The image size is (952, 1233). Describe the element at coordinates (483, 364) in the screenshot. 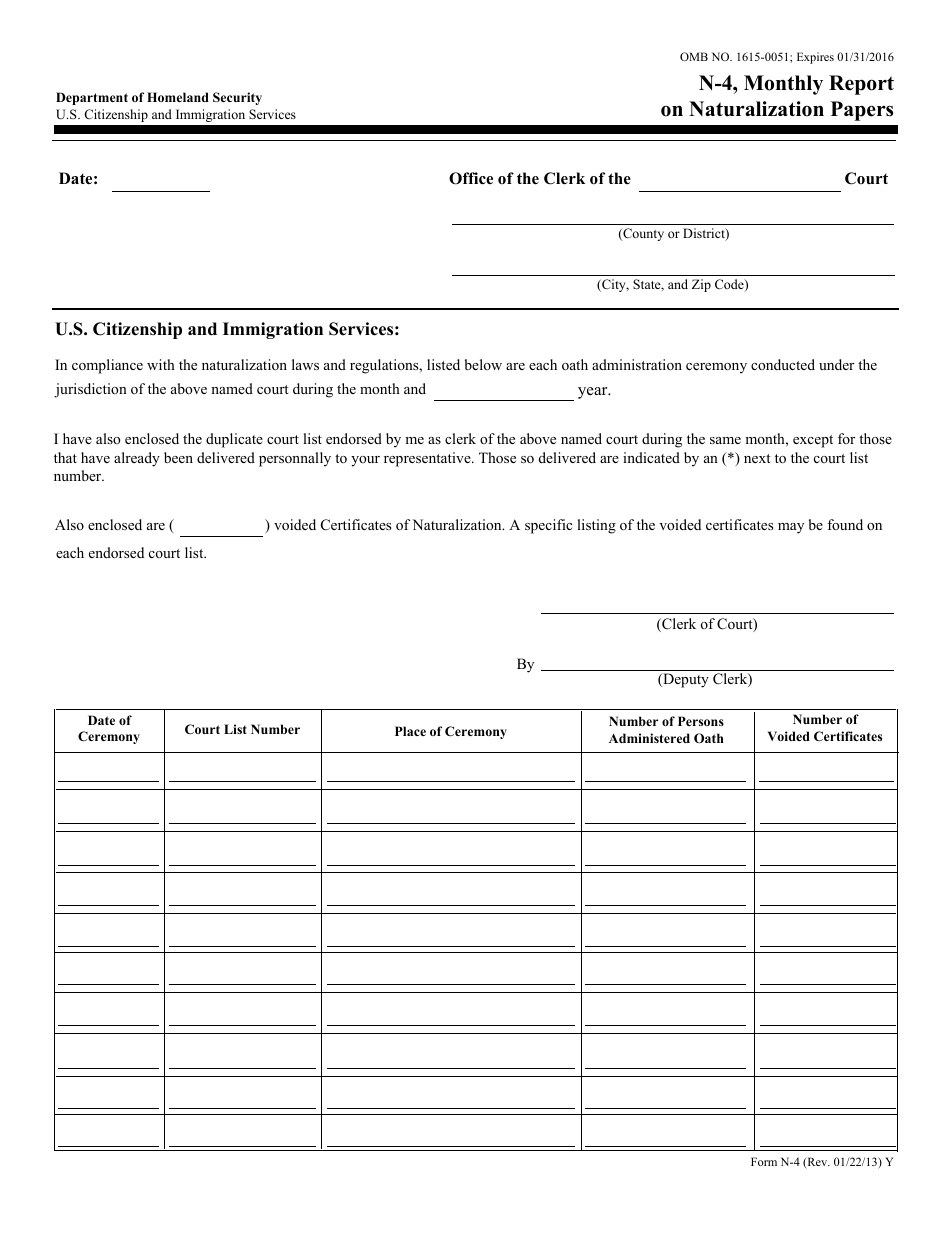

I see `below` at that location.
